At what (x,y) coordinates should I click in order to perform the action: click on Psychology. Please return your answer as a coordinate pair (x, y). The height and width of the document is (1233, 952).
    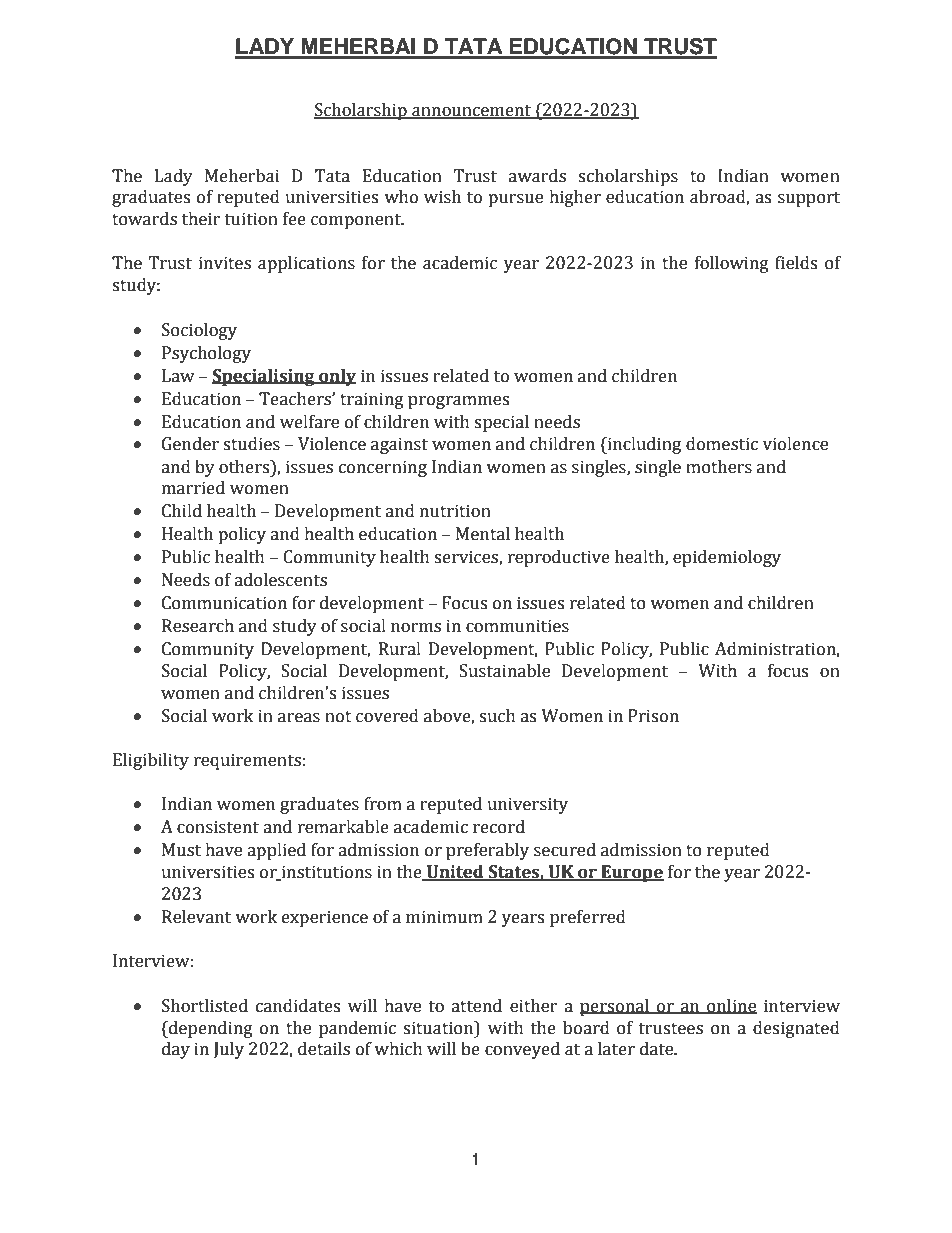
    Looking at the image, I should click on (206, 354).
